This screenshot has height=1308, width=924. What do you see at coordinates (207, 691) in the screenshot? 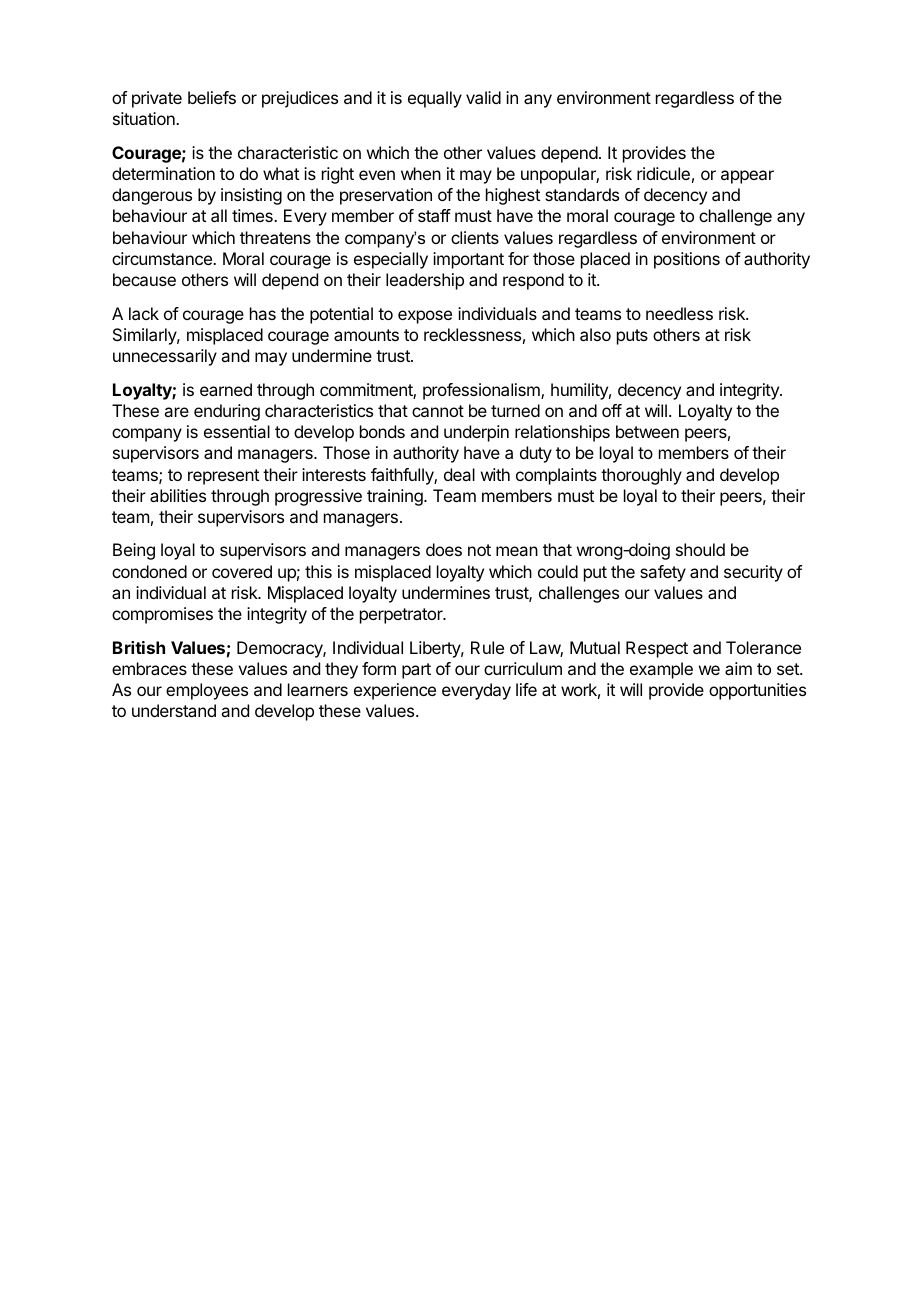
I see `employees` at bounding box center [207, 691].
